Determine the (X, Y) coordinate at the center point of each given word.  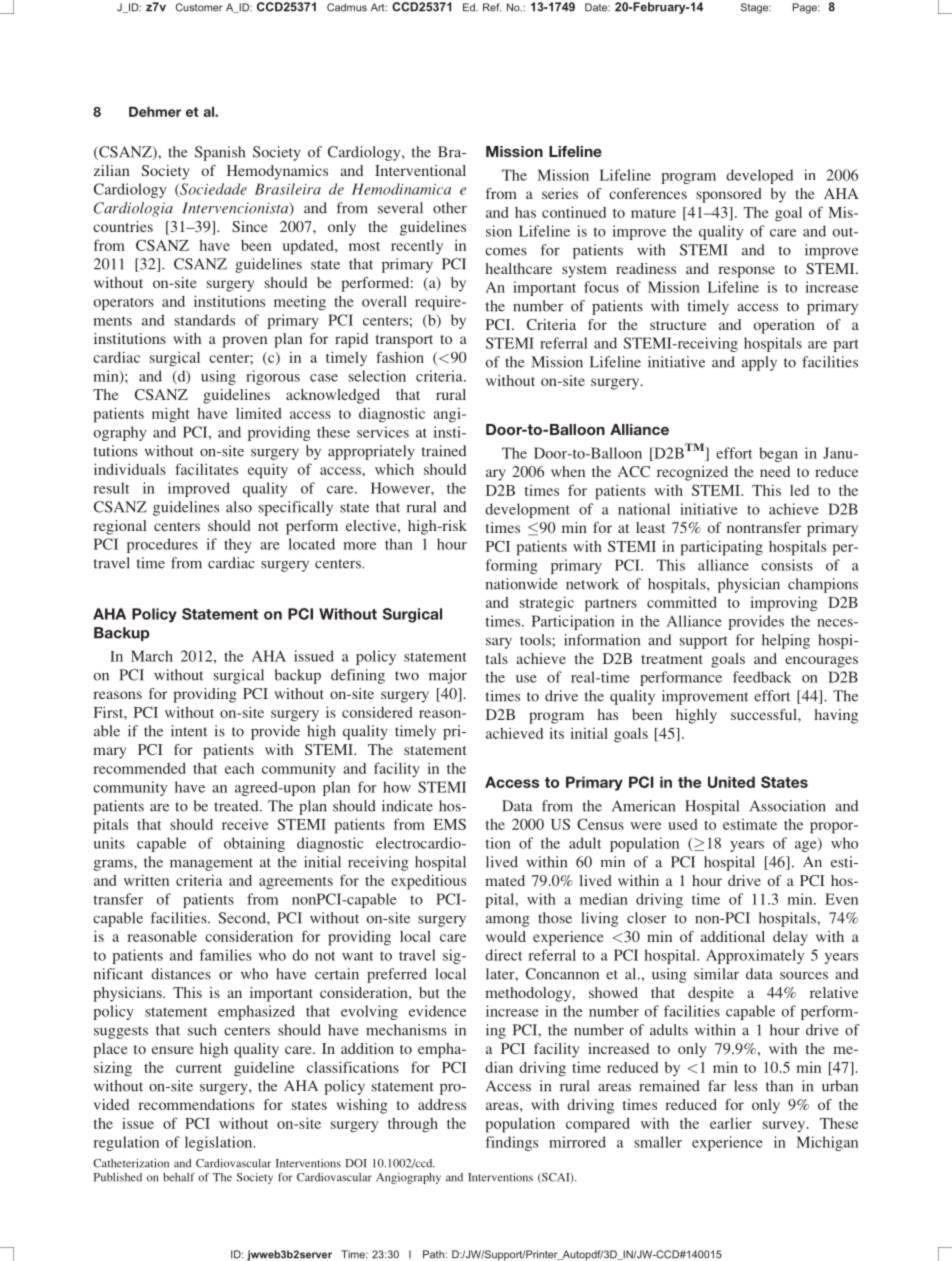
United (731, 782)
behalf (179, 1177)
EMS (450, 824)
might (170, 415)
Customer (199, 7)
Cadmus (347, 7)
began (778, 454)
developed (759, 176)
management (211, 864)
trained (444, 451)
